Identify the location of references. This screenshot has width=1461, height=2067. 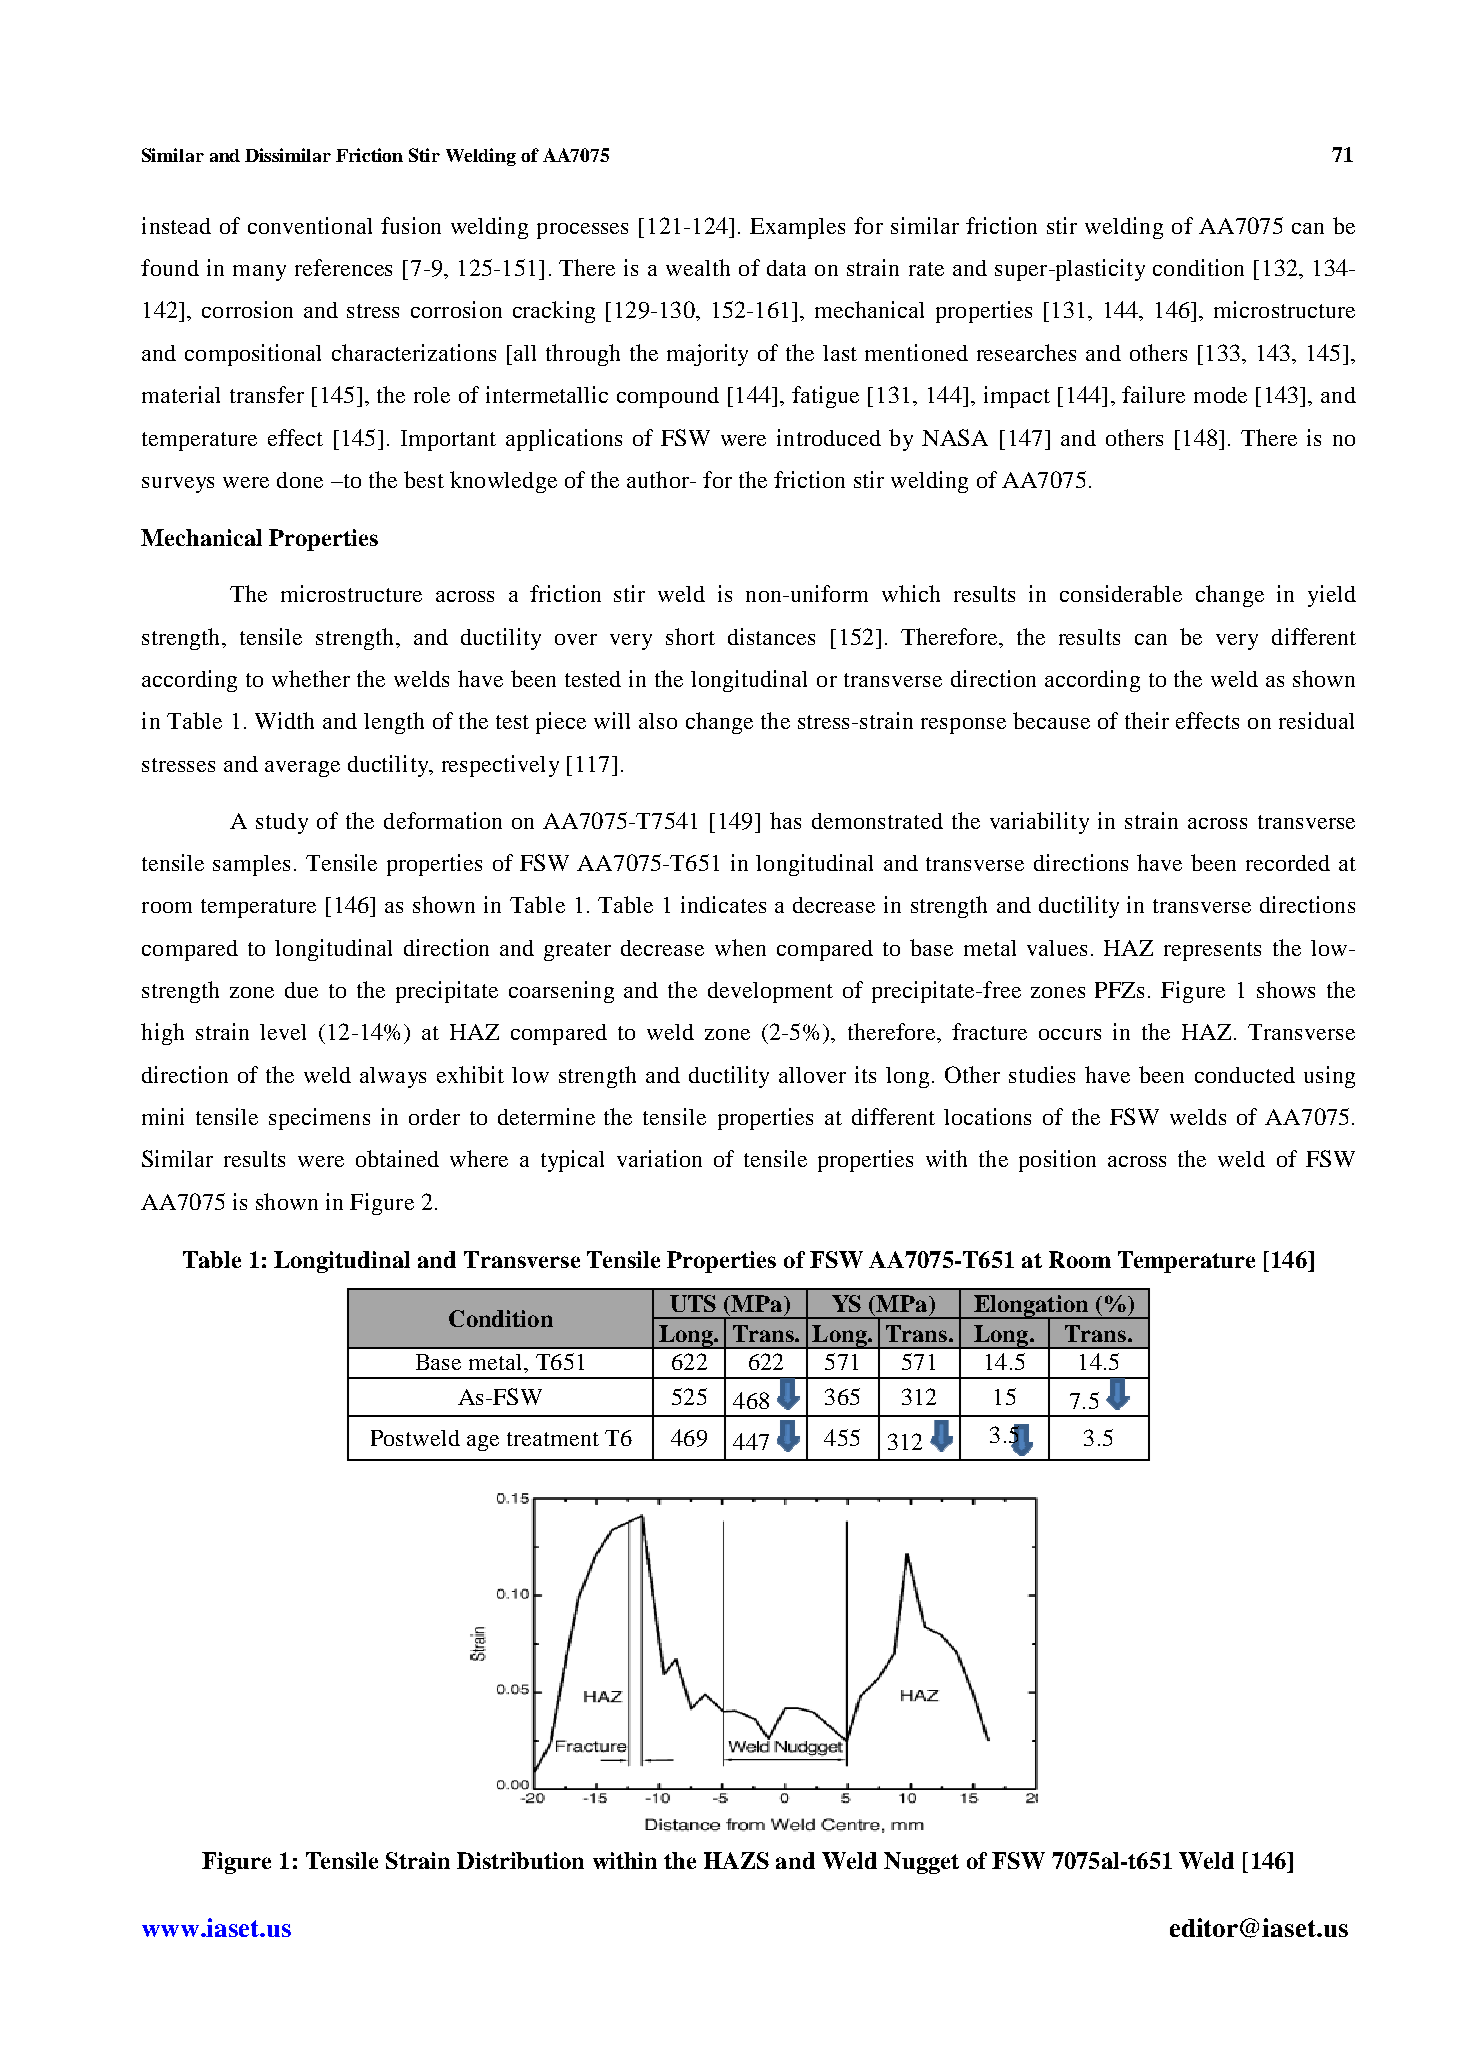
(343, 267).
